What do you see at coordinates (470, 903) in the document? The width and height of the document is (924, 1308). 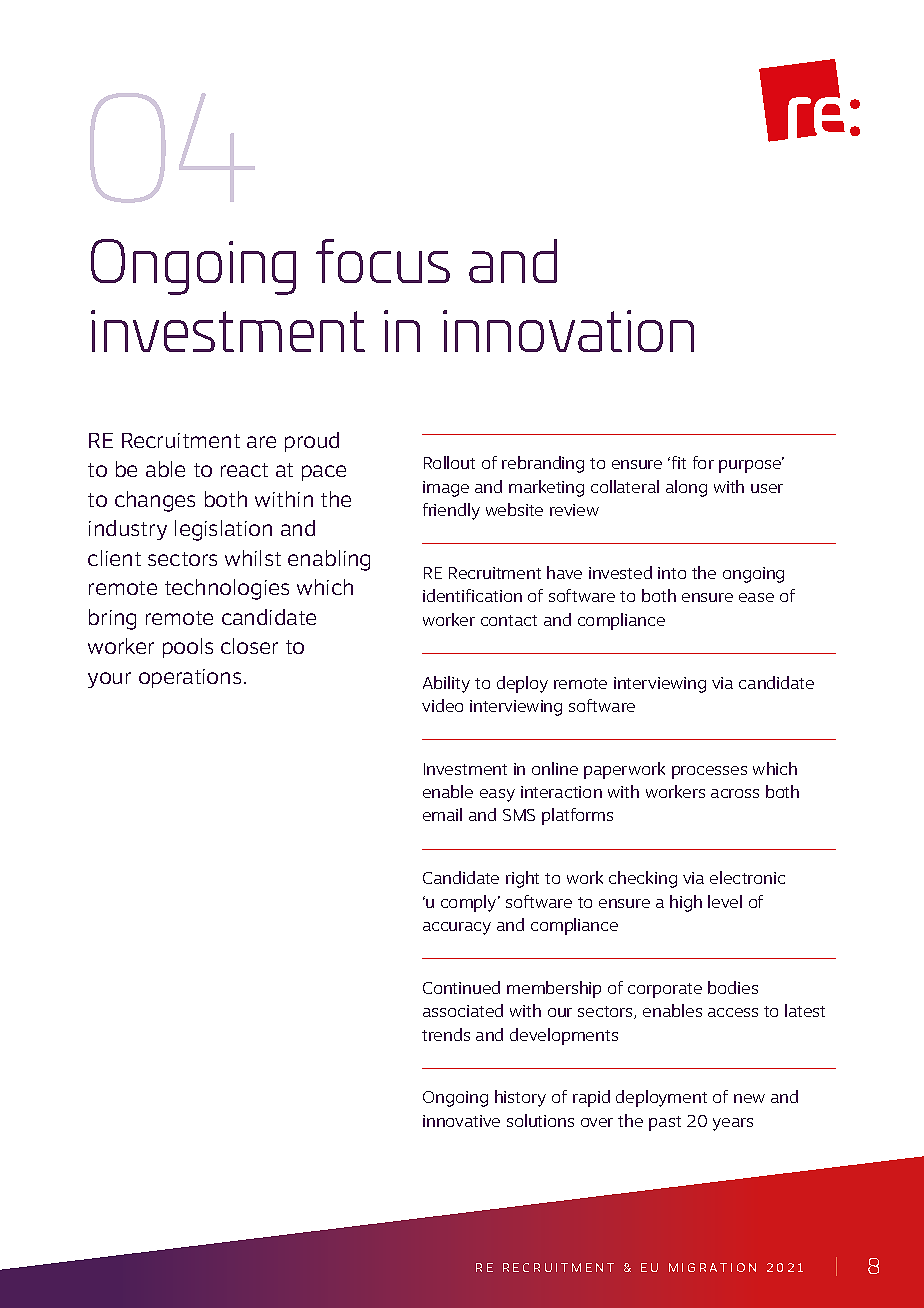 I see `comply` at bounding box center [470, 903].
